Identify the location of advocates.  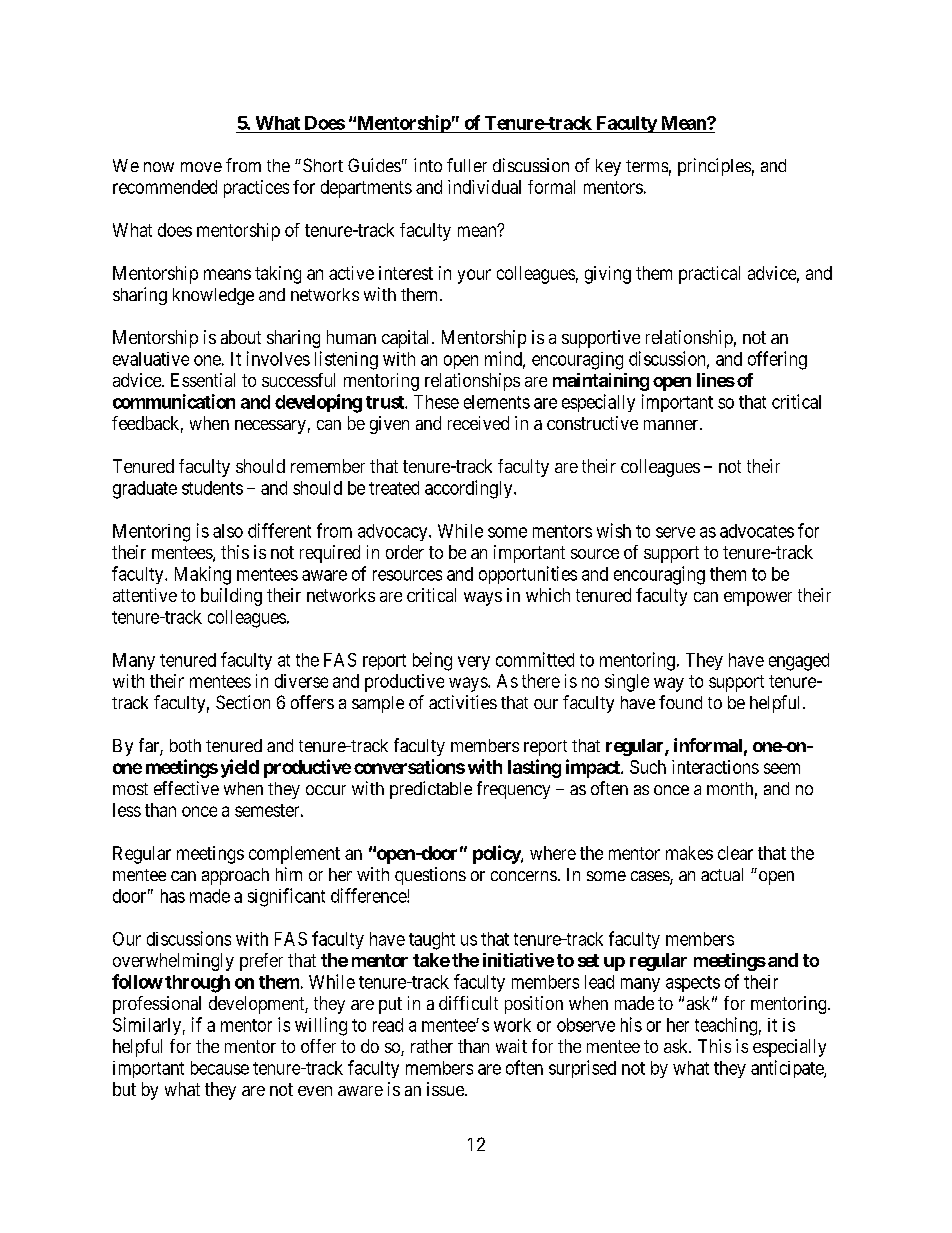
(757, 531).
